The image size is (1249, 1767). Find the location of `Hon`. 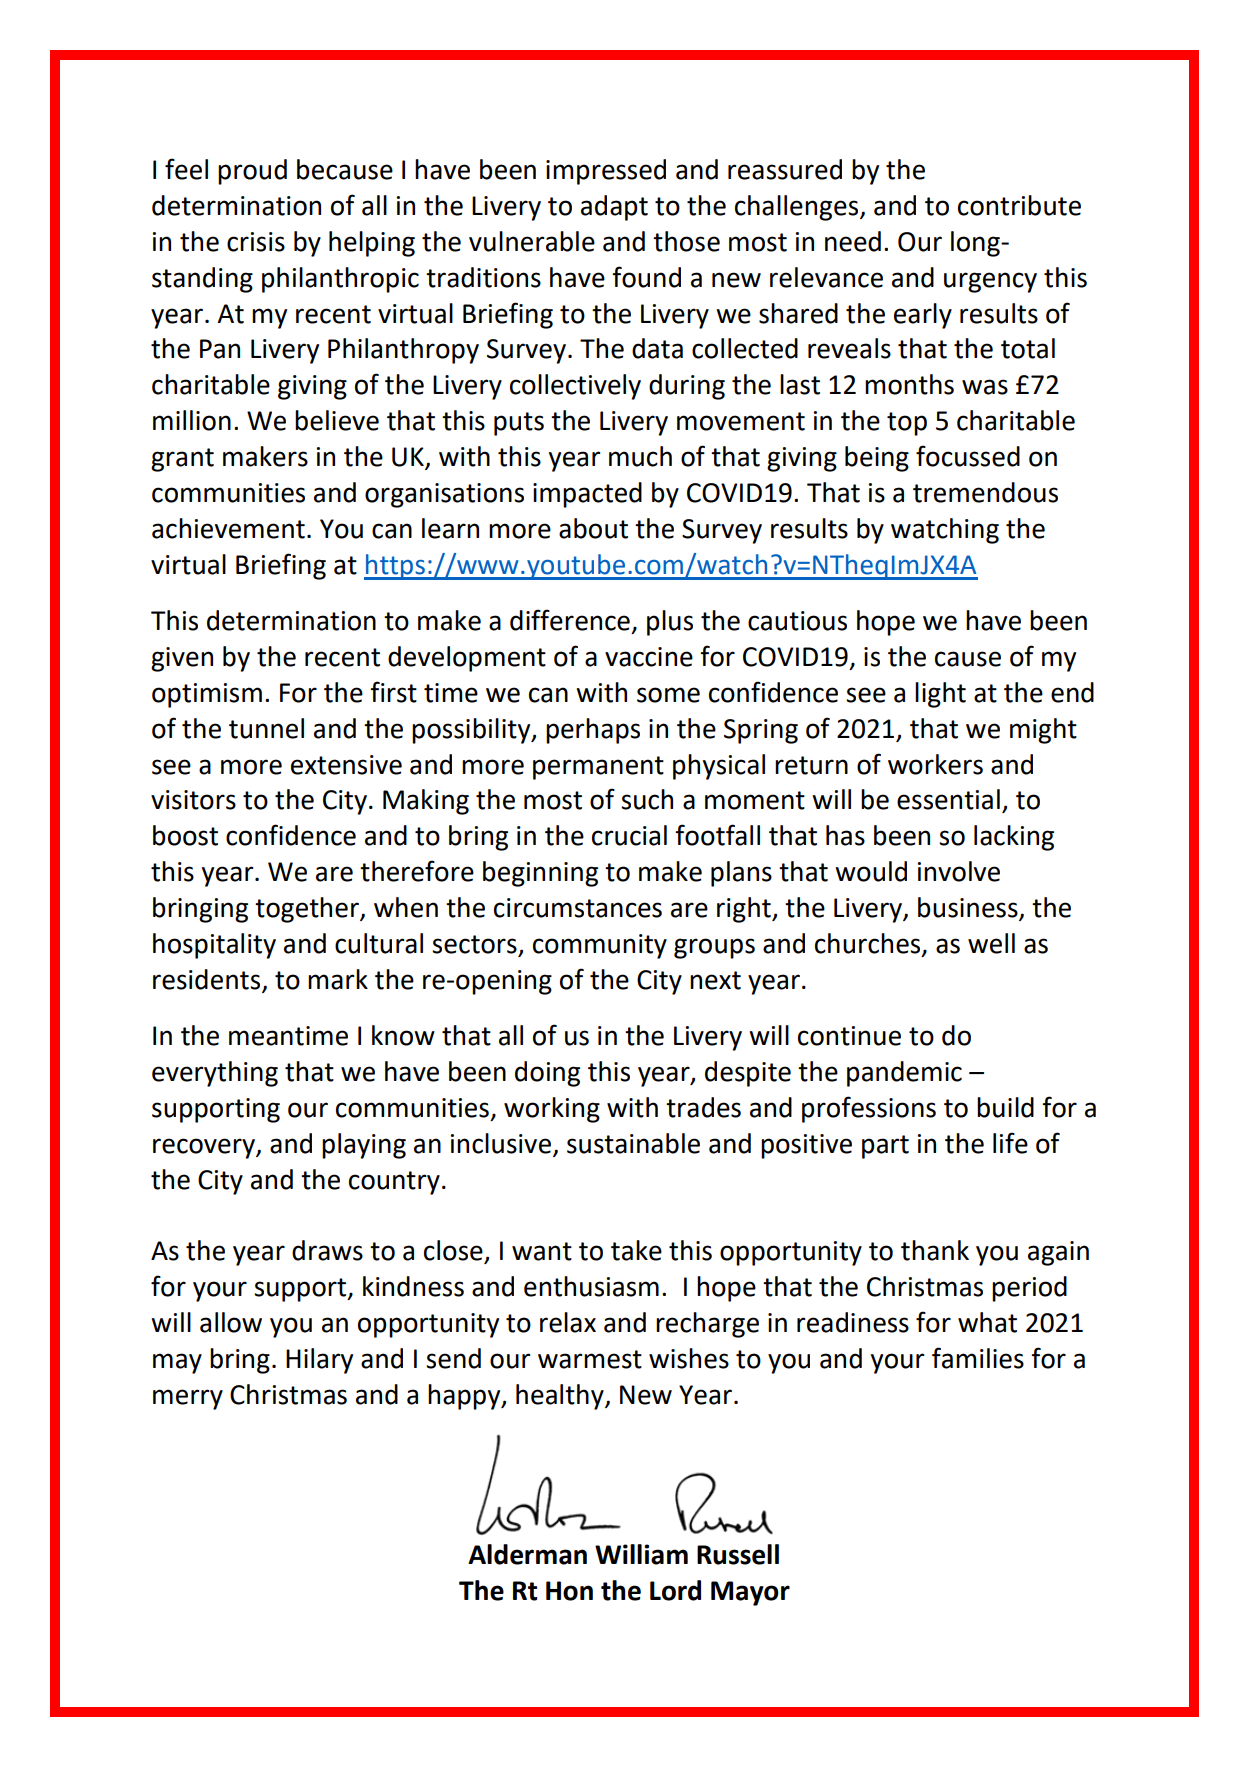

Hon is located at coordinates (569, 1591).
